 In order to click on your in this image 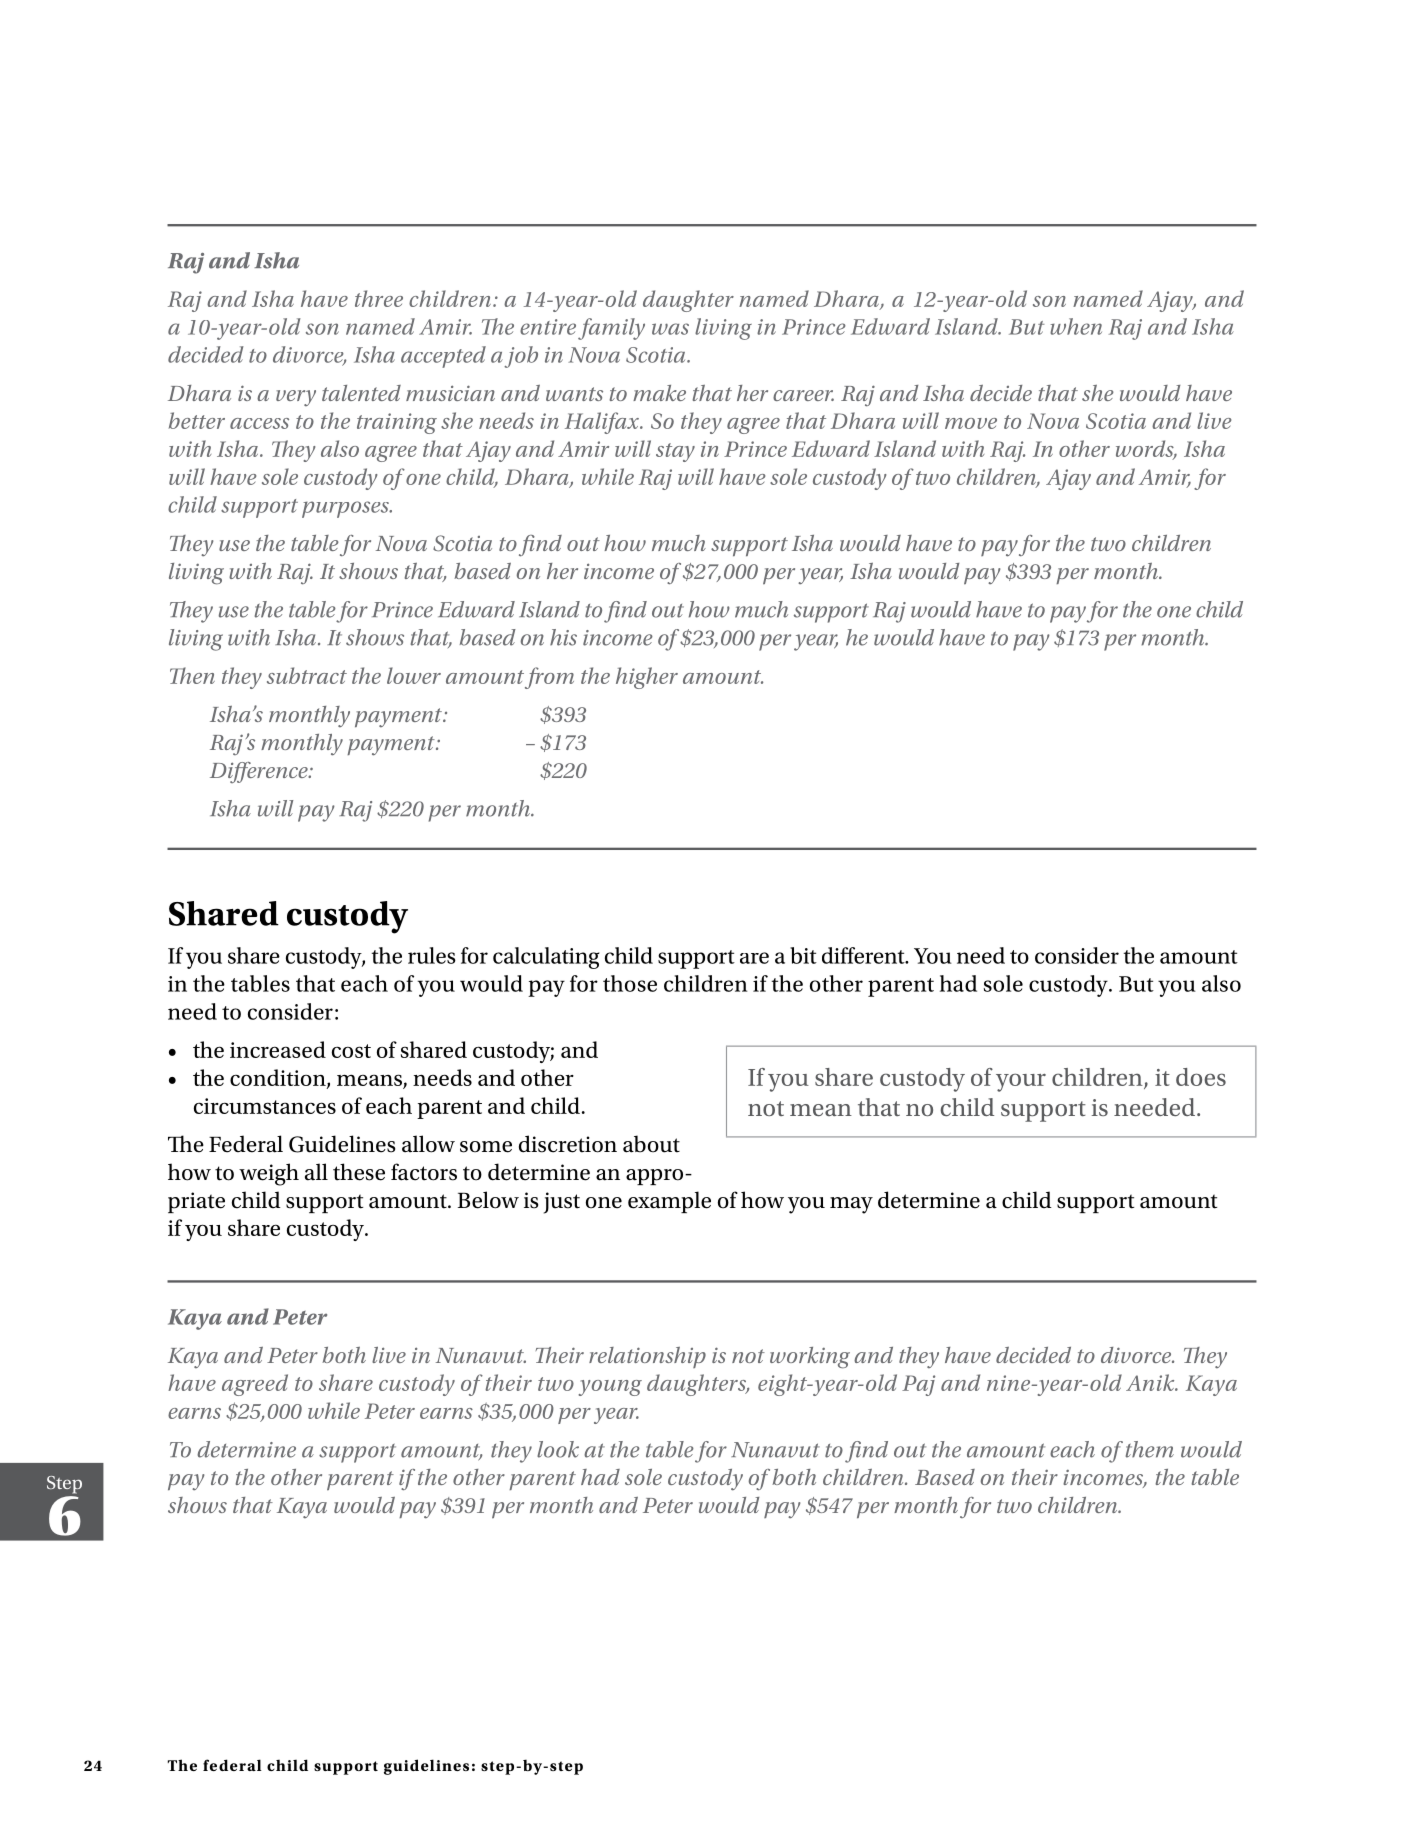, I will do `click(1021, 1082)`.
